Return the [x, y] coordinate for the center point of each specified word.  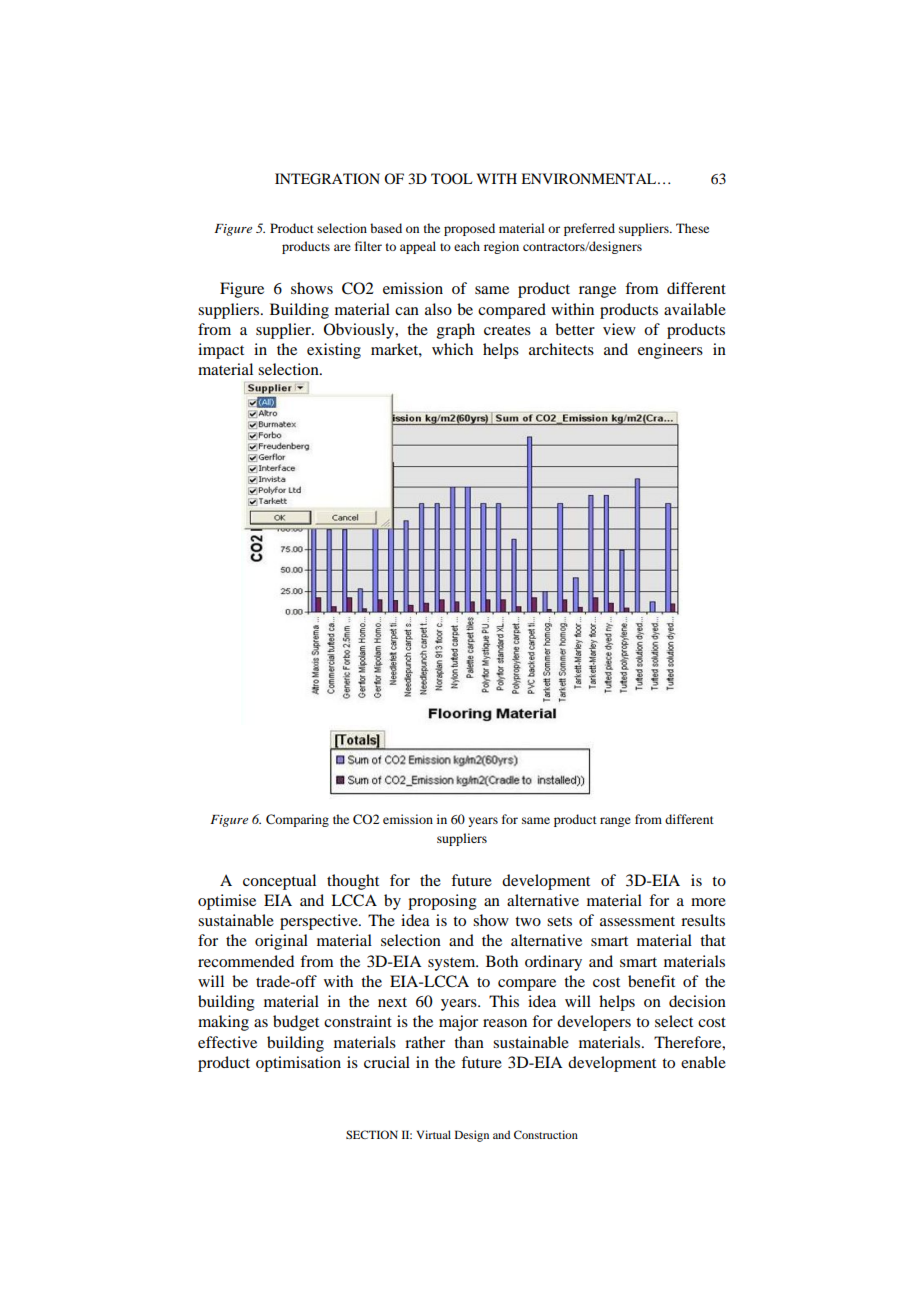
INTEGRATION [327, 179]
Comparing [297, 820]
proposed [469, 229]
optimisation [298, 1064]
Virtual [434, 1134]
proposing [442, 902]
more [708, 902]
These [692, 228]
